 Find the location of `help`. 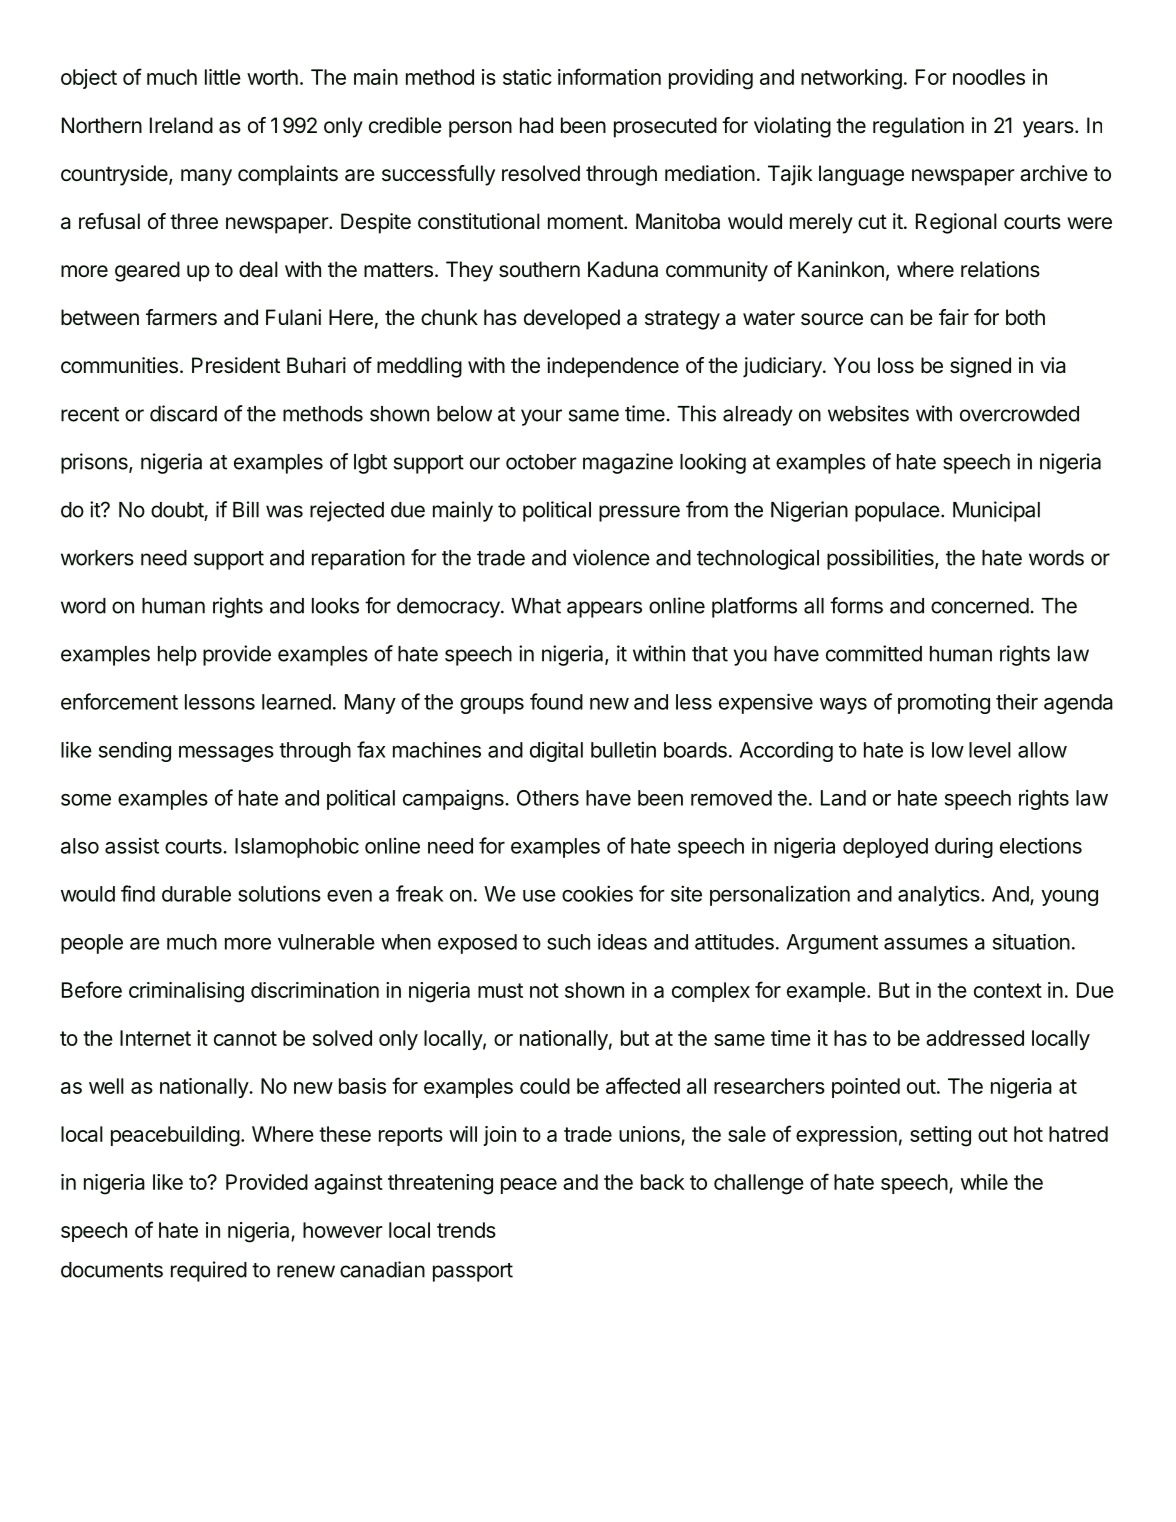

help is located at coordinates (177, 656).
